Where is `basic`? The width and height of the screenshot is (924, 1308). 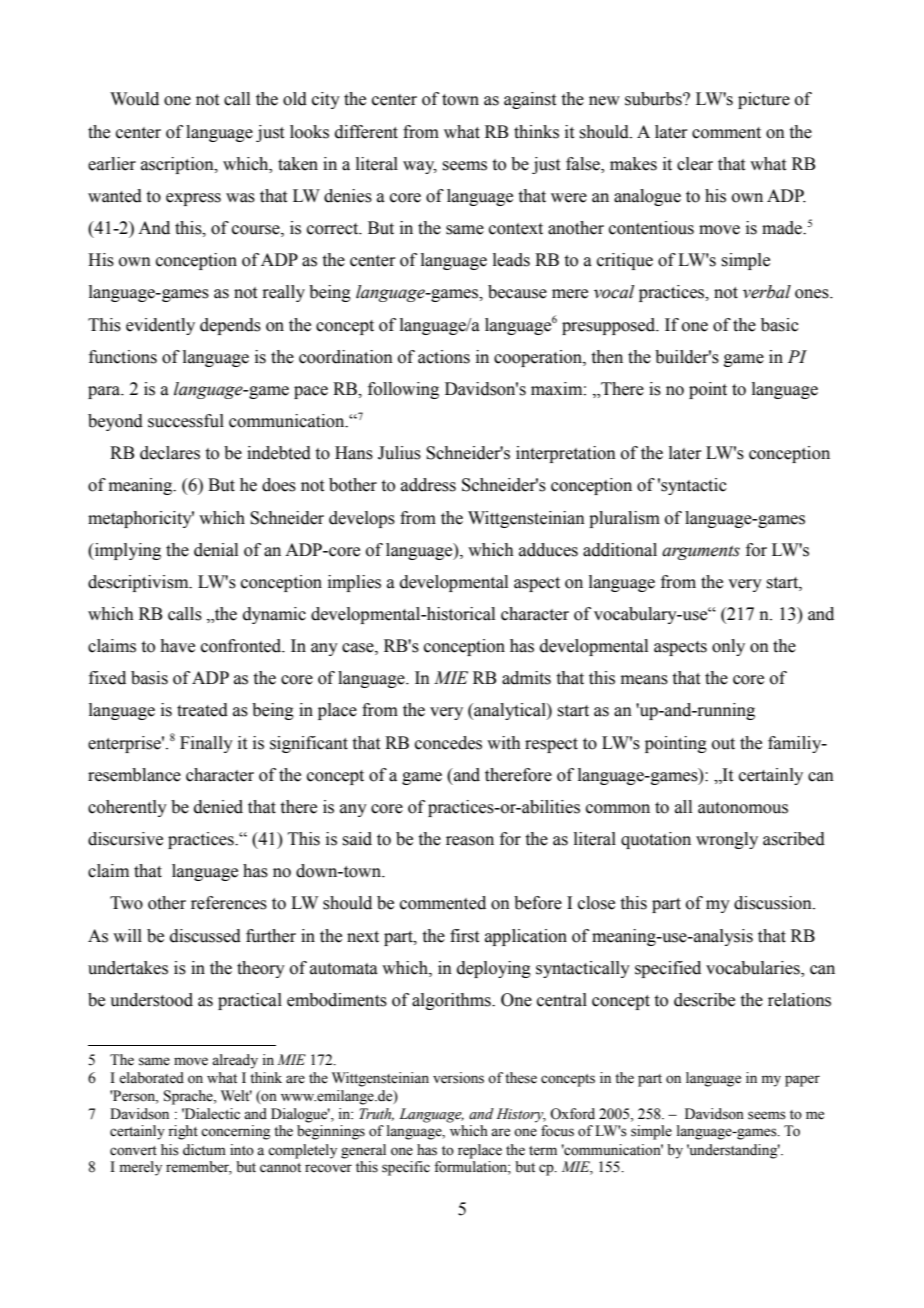 basic is located at coordinates (780, 325).
